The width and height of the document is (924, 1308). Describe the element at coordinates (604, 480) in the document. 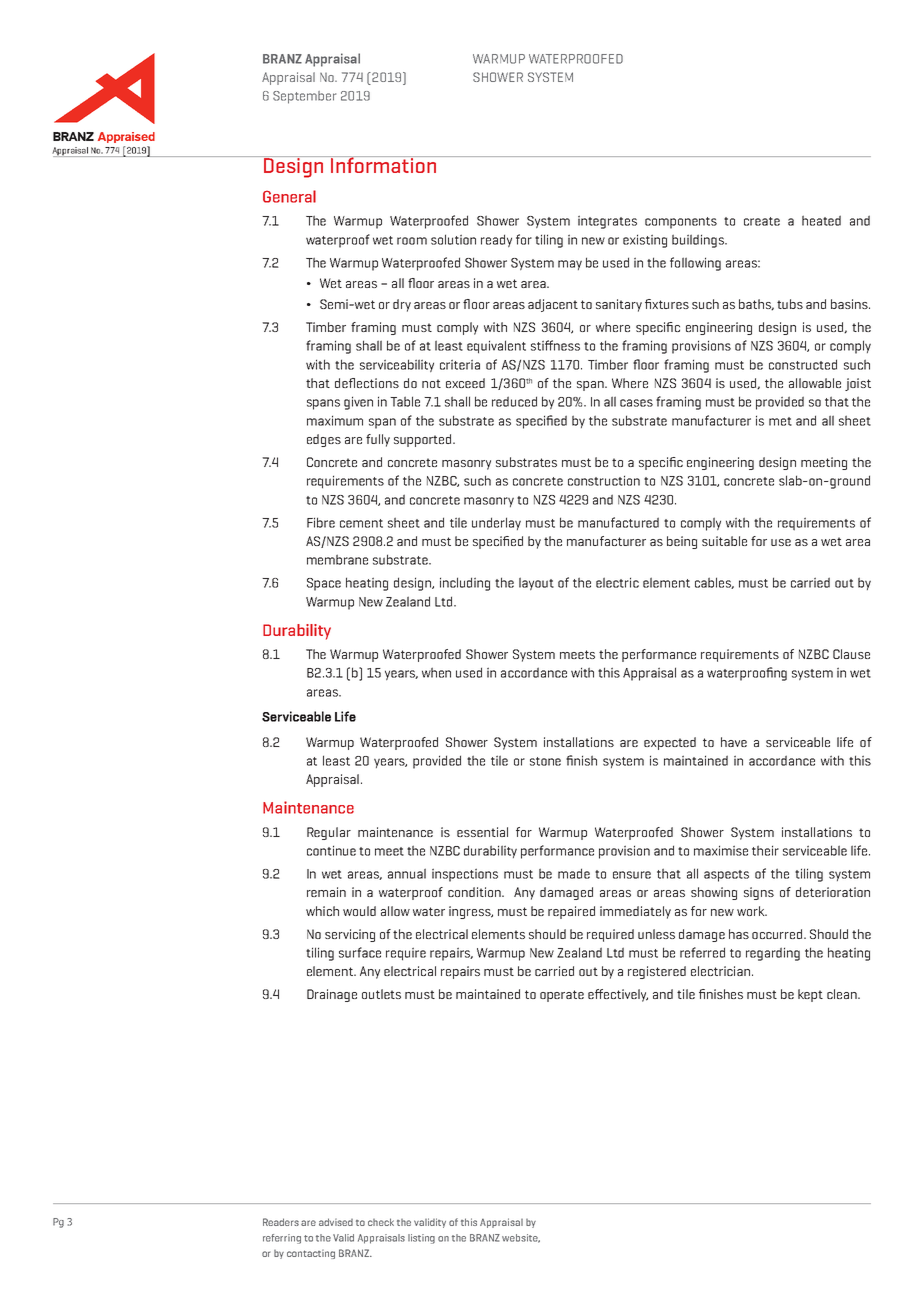

I see `construction` at that location.
